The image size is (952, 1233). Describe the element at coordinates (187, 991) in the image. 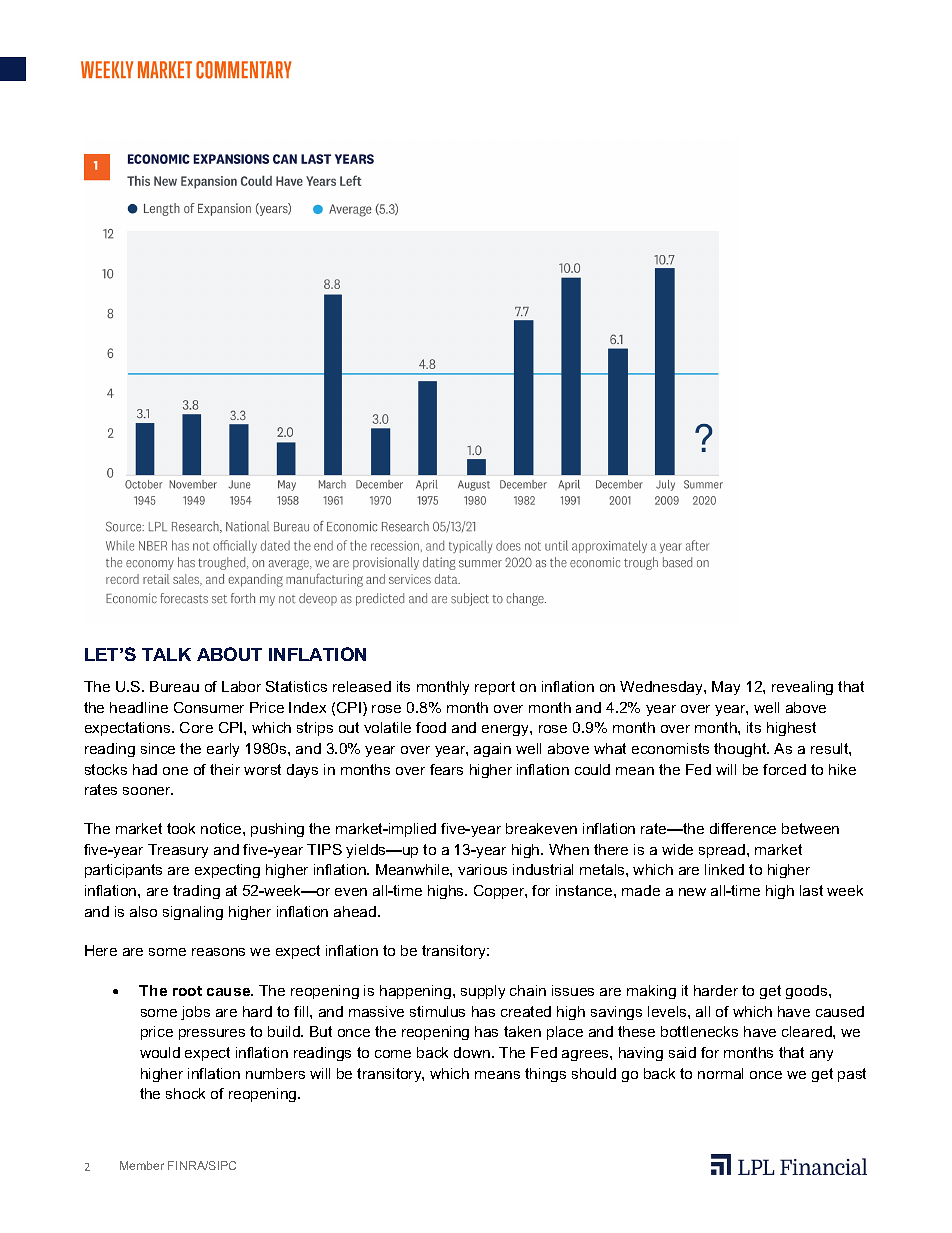

I see `root` at that location.
